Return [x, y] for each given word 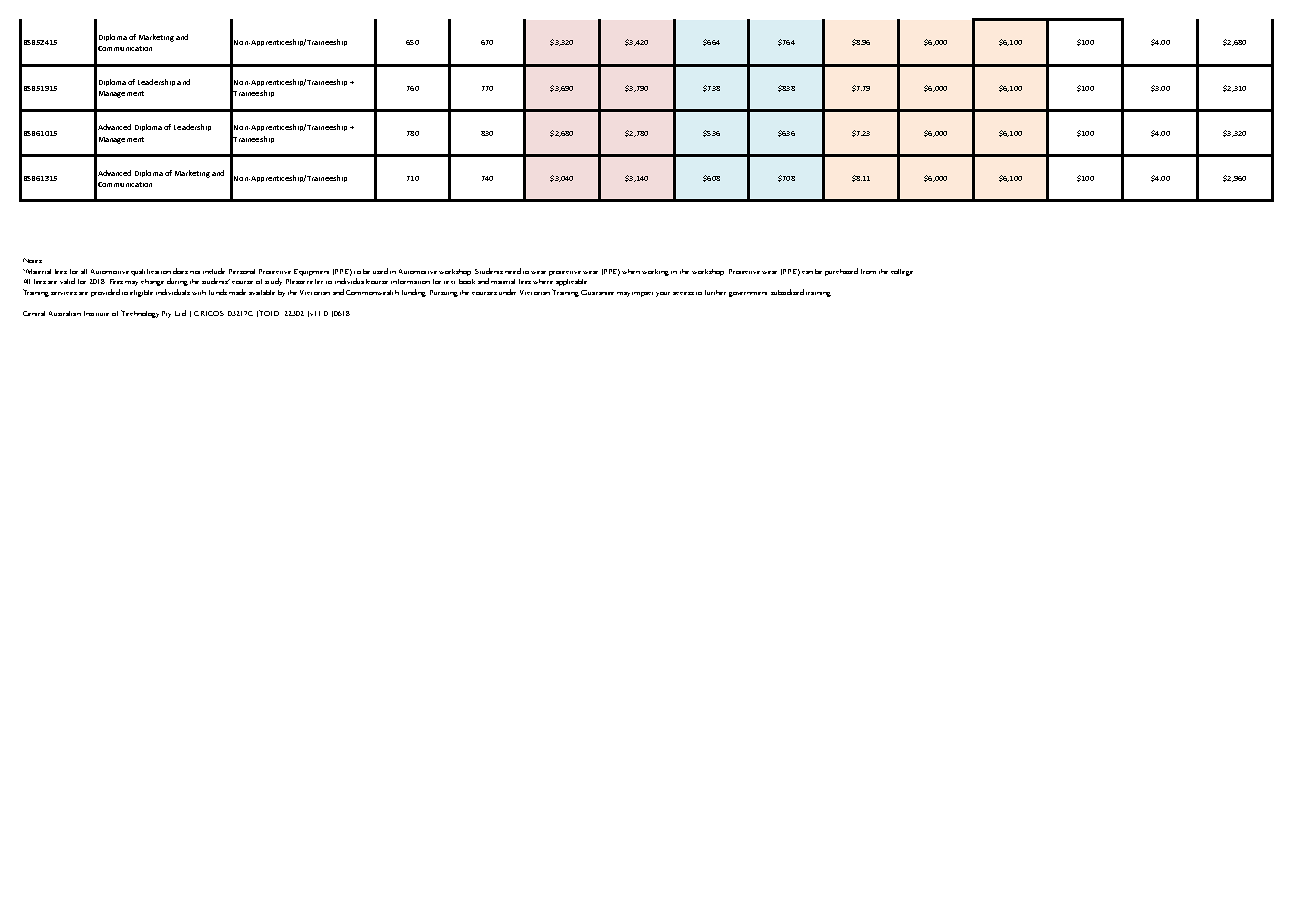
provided [105, 293]
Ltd [180, 313]
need [513, 271]
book [467, 281]
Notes [32, 260]
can [807, 272]
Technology [140, 314]
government [748, 294]
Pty [166, 314]
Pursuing [444, 293]
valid [67, 281]
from [868, 271]
